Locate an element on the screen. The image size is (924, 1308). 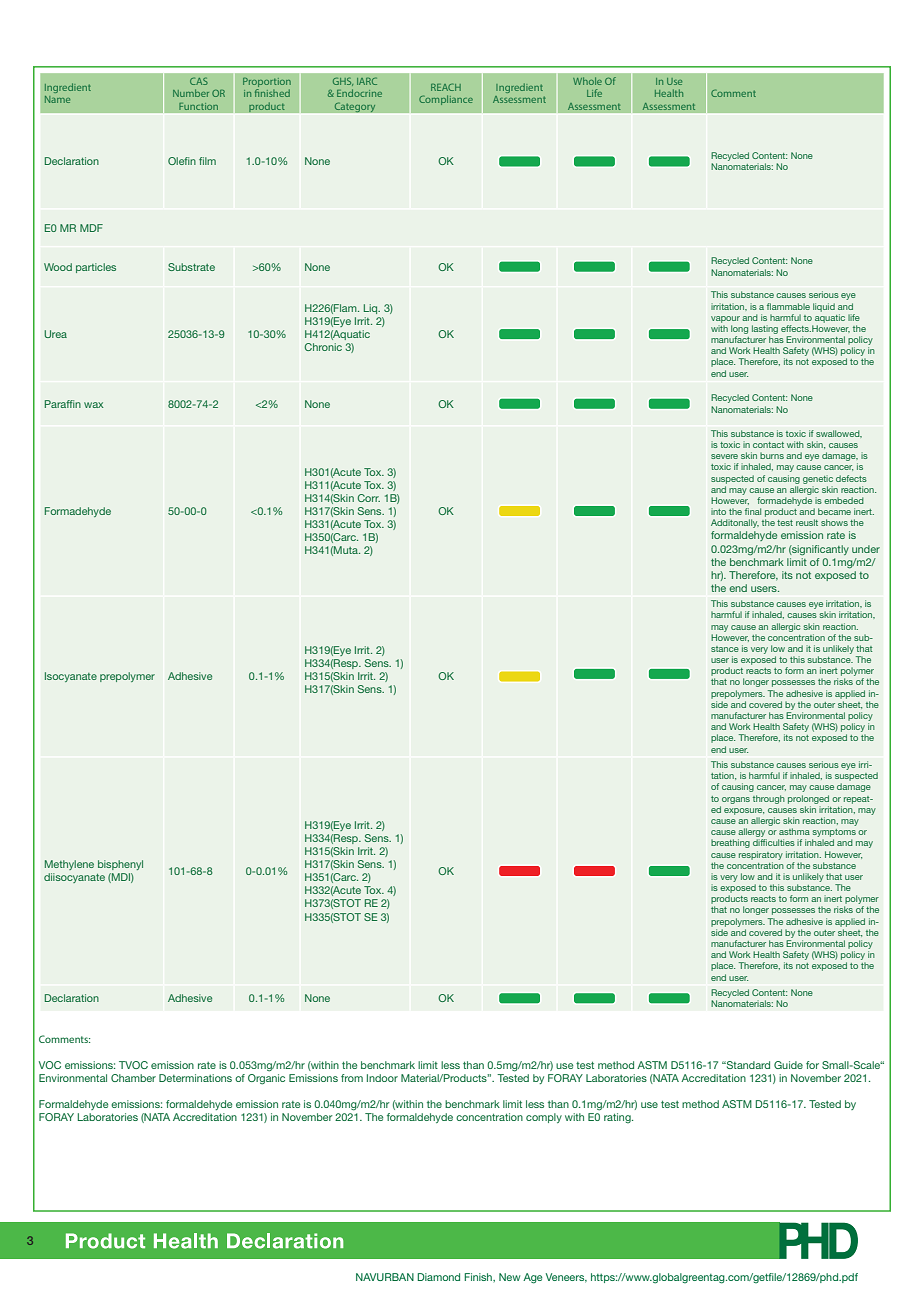
Determinations is located at coordinates (195, 1078).
